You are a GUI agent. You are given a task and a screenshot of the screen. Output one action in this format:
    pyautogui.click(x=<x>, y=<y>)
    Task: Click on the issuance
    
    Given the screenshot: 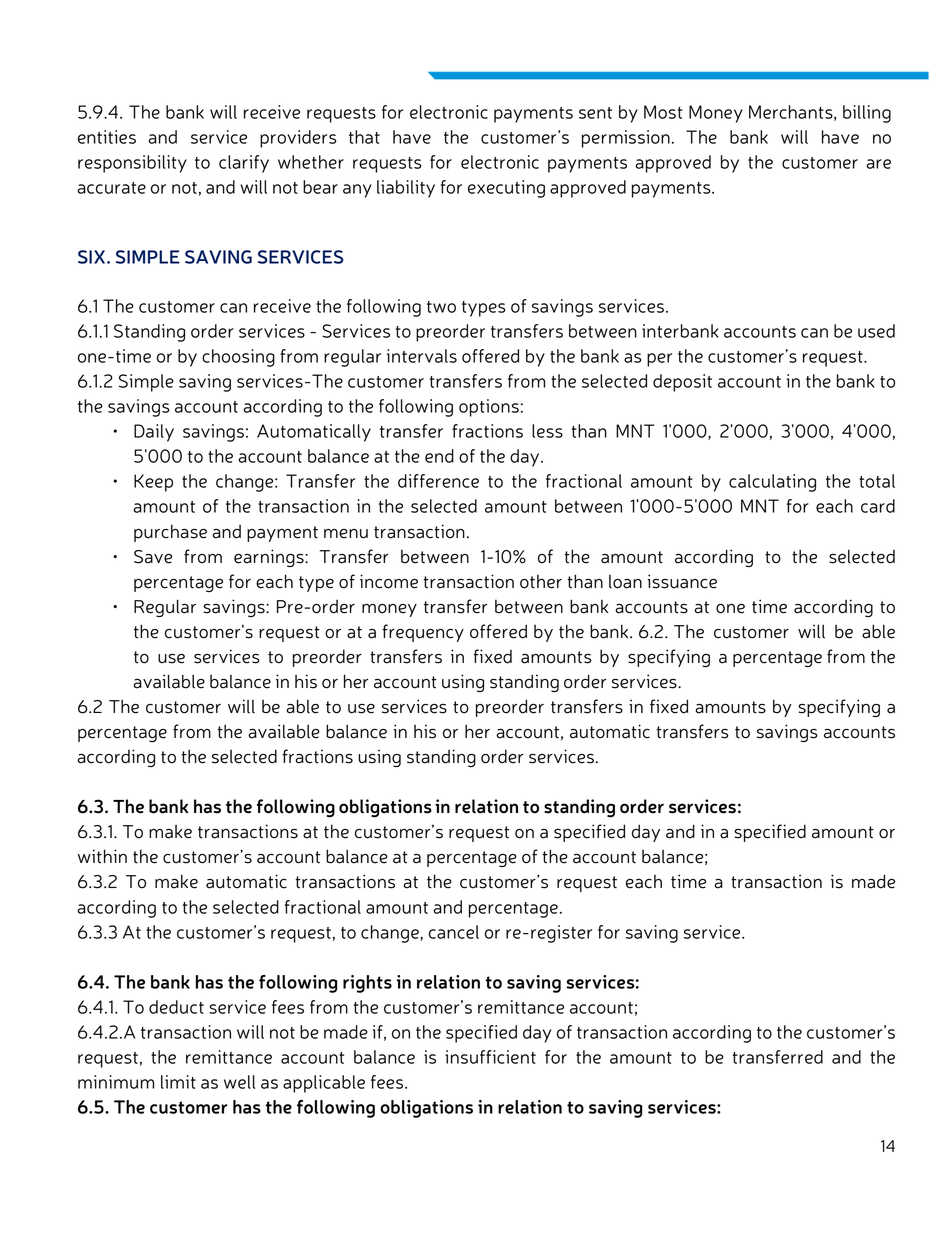 What is the action you would take?
    pyautogui.click(x=682, y=581)
